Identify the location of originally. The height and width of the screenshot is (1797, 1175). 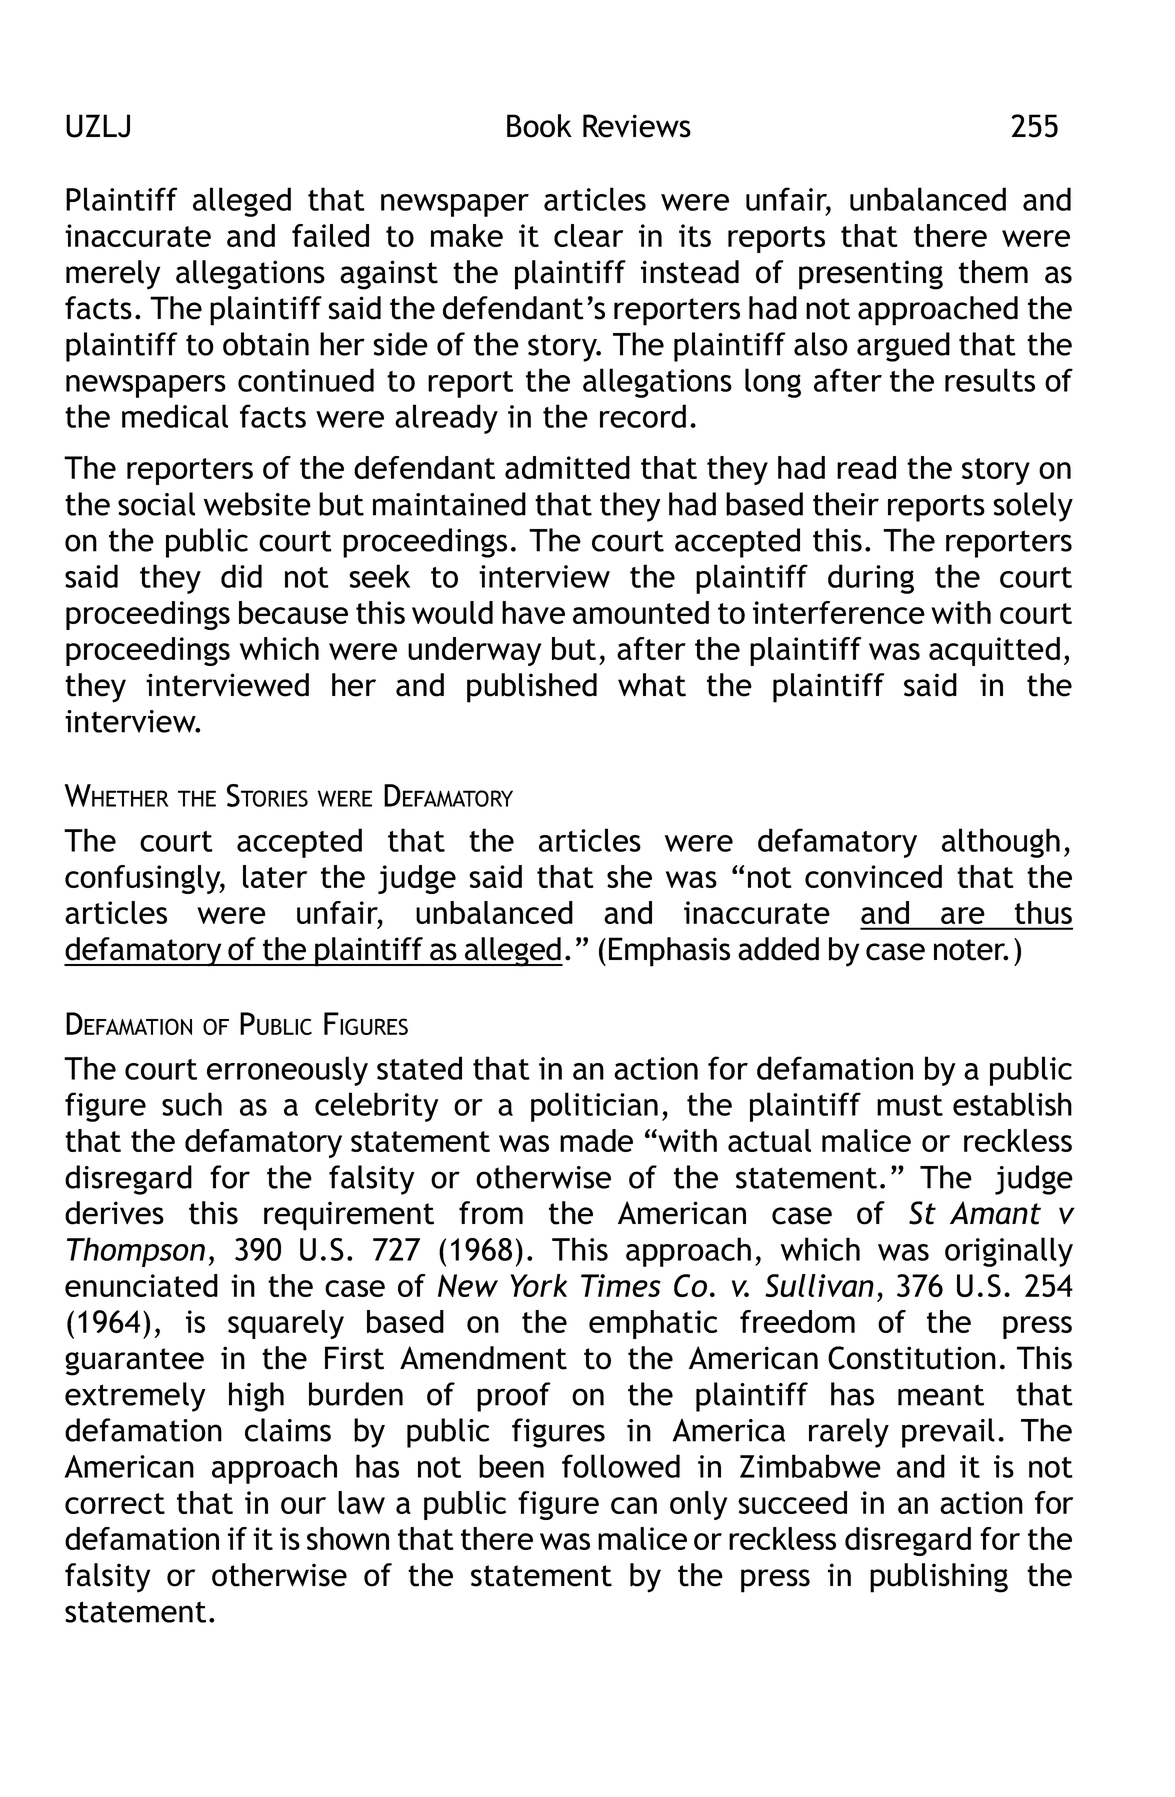
(1009, 1252).
